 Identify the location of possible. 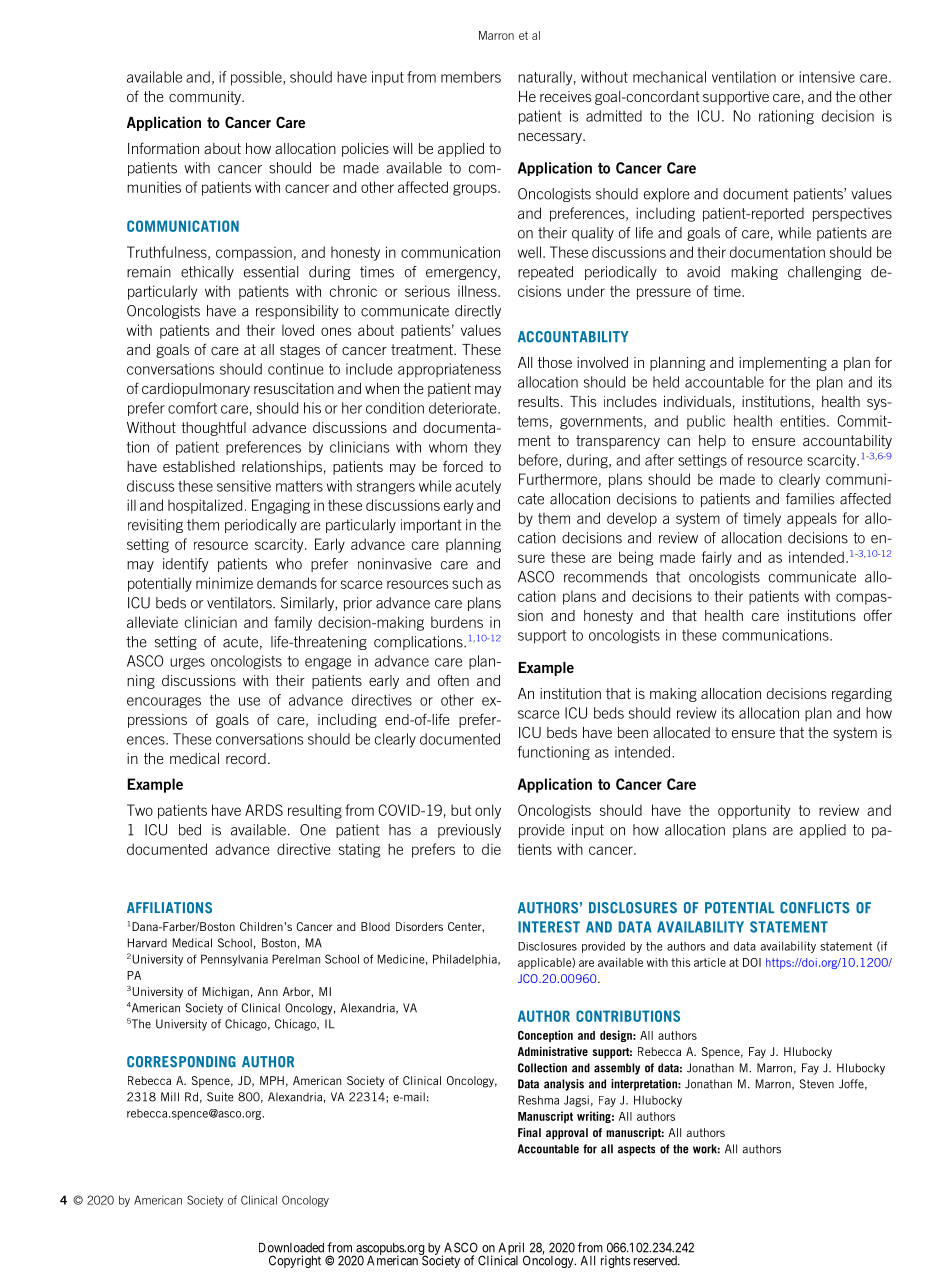
(257, 78).
